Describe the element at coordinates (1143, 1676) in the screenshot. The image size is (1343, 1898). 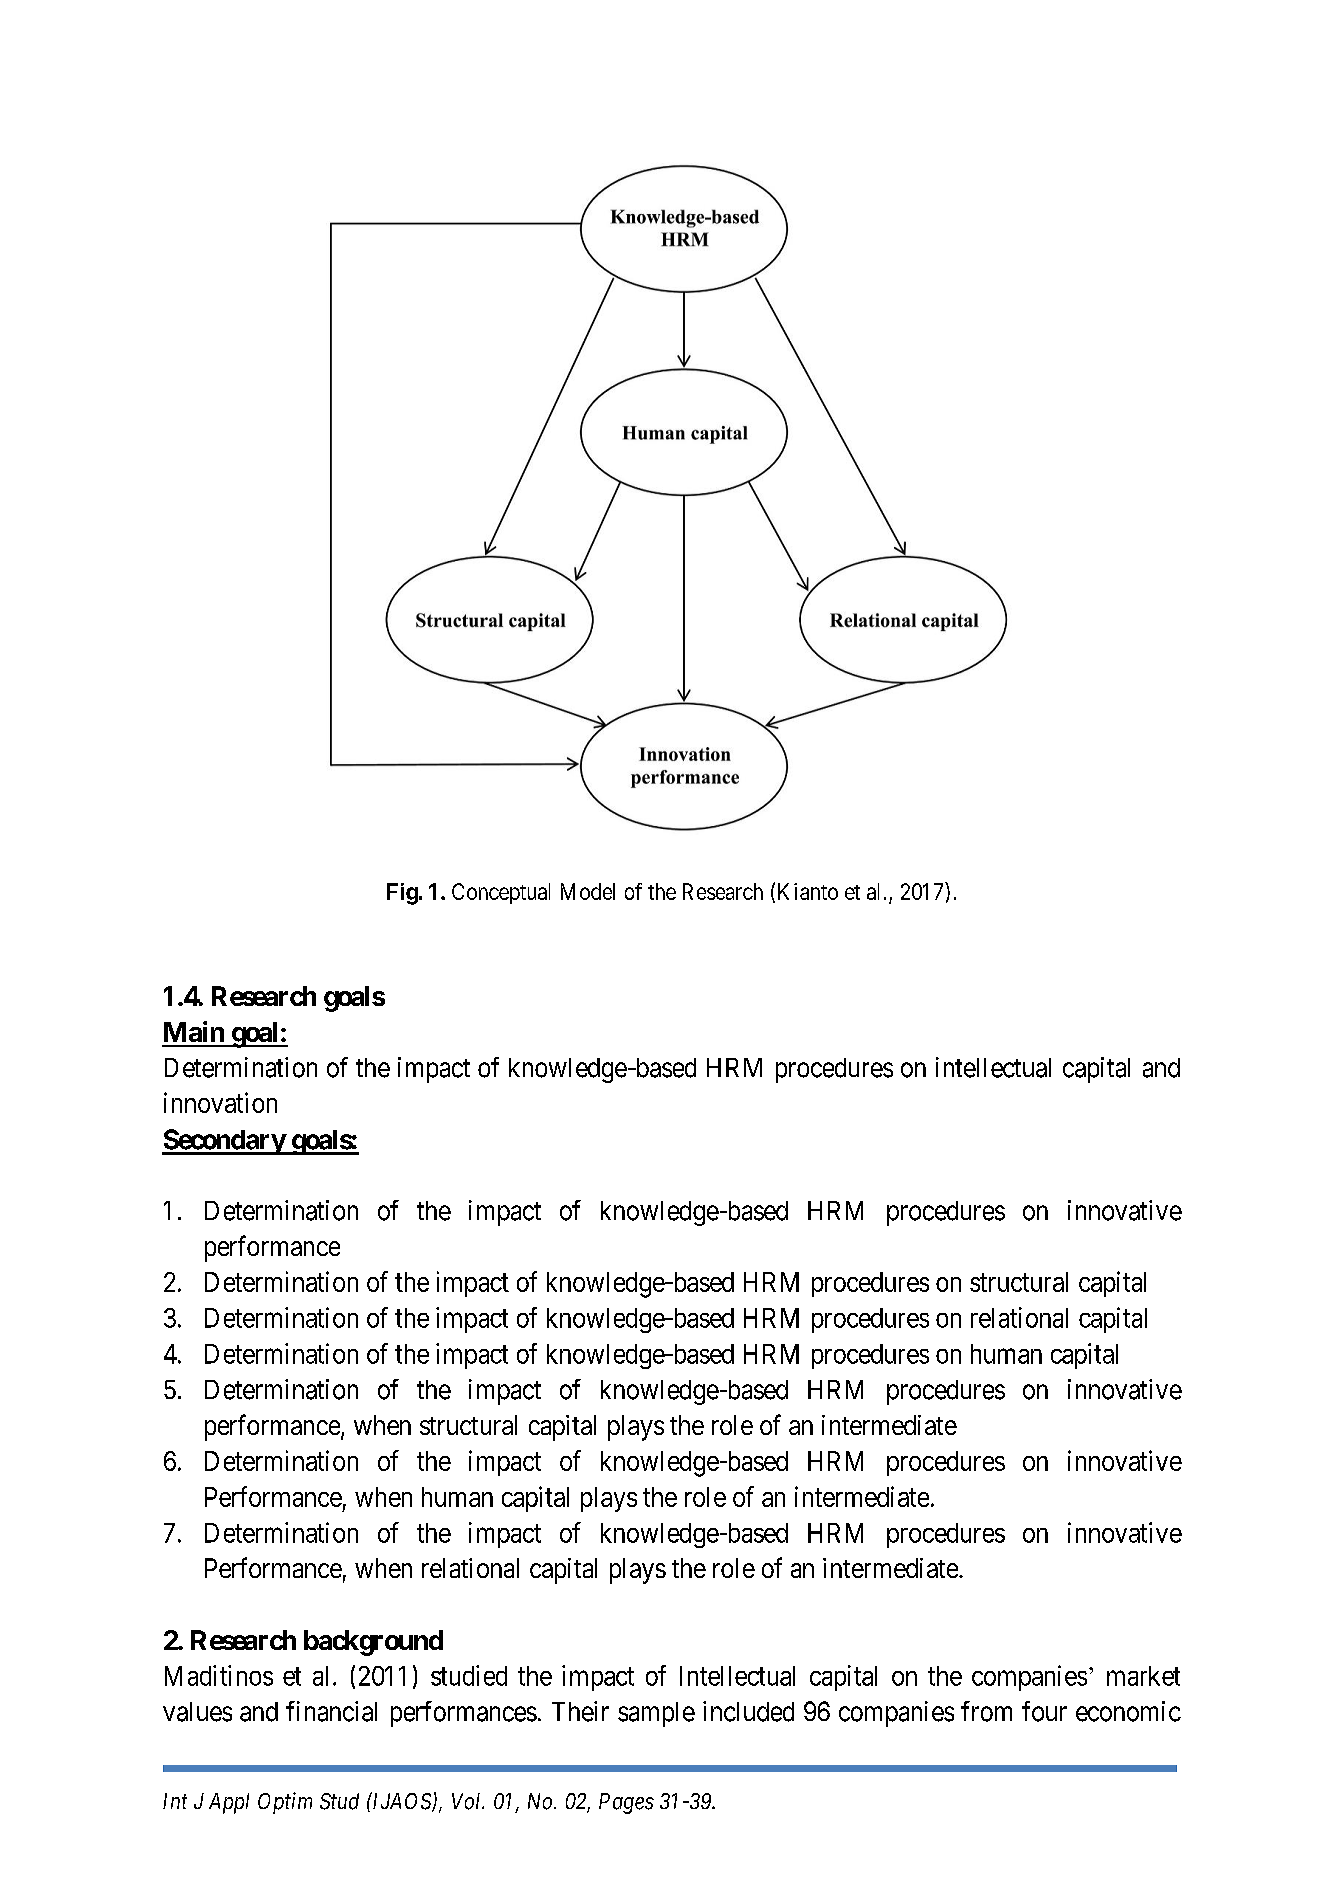
I see `market` at that location.
